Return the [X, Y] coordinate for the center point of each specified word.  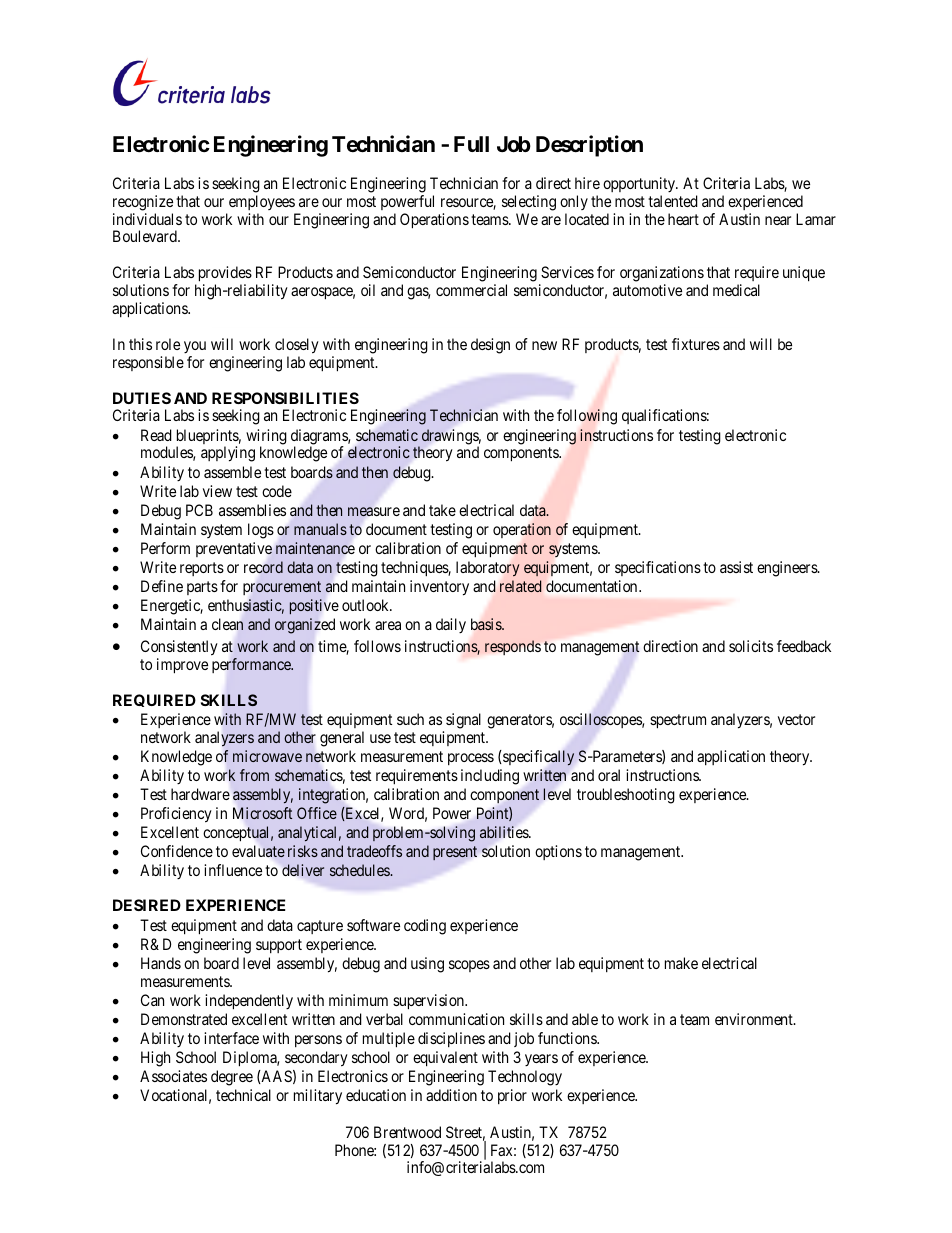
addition [451, 1095]
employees [262, 202]
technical [243, 1095]
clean [227, 624]
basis [487, 624]
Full [471, 144]
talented [673, 201]
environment [755, 1019]
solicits [751, 646]
